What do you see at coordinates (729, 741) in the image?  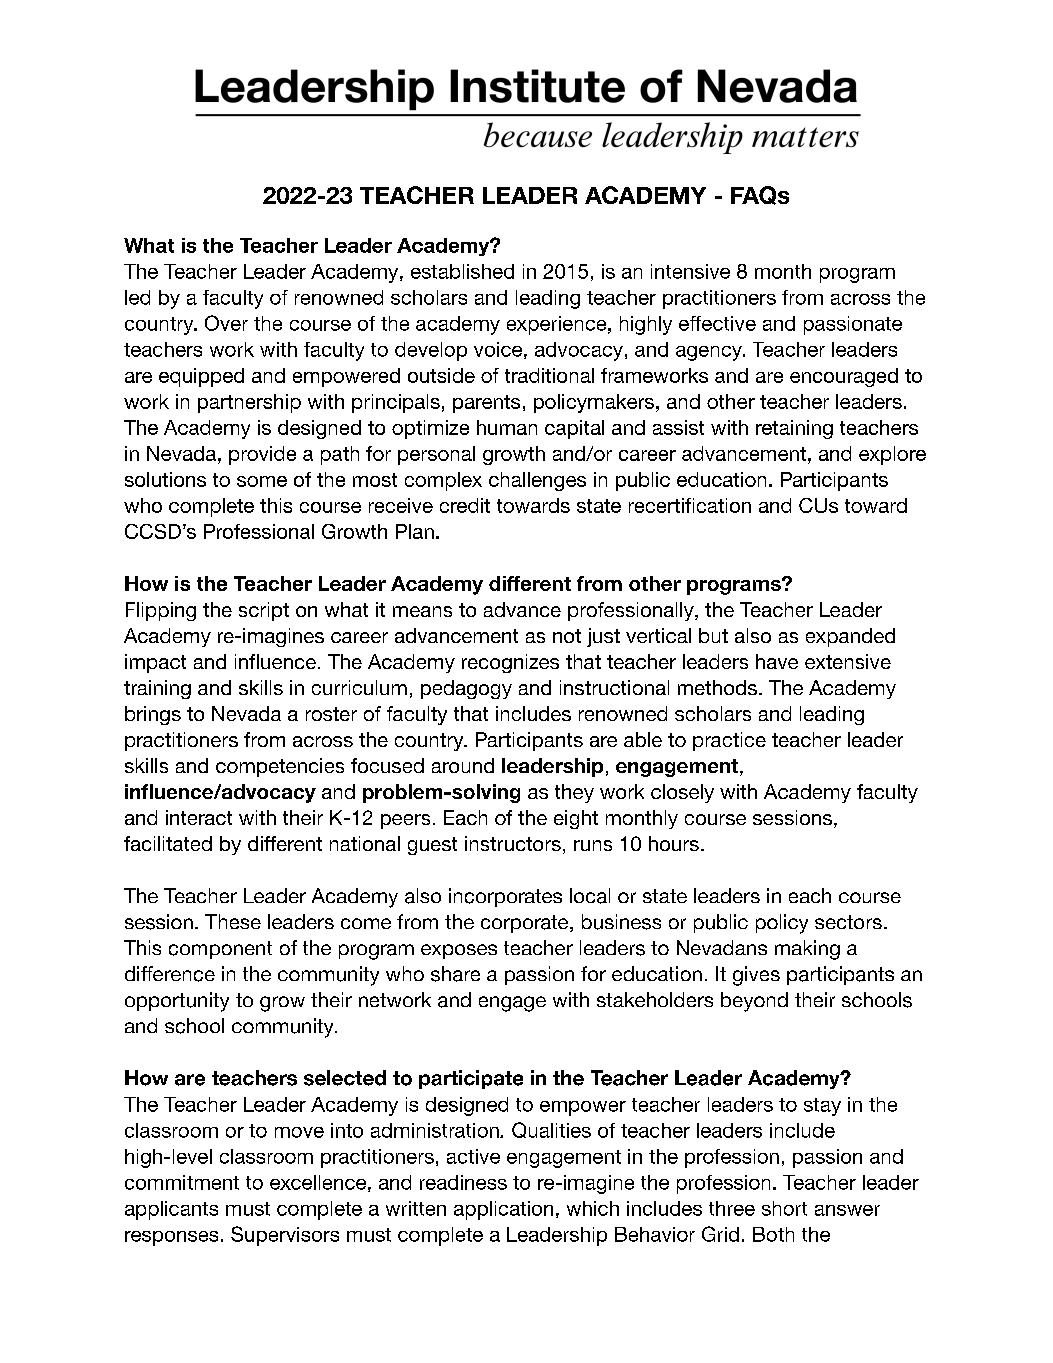 I see `practice` at bounding box center [729, 741].
